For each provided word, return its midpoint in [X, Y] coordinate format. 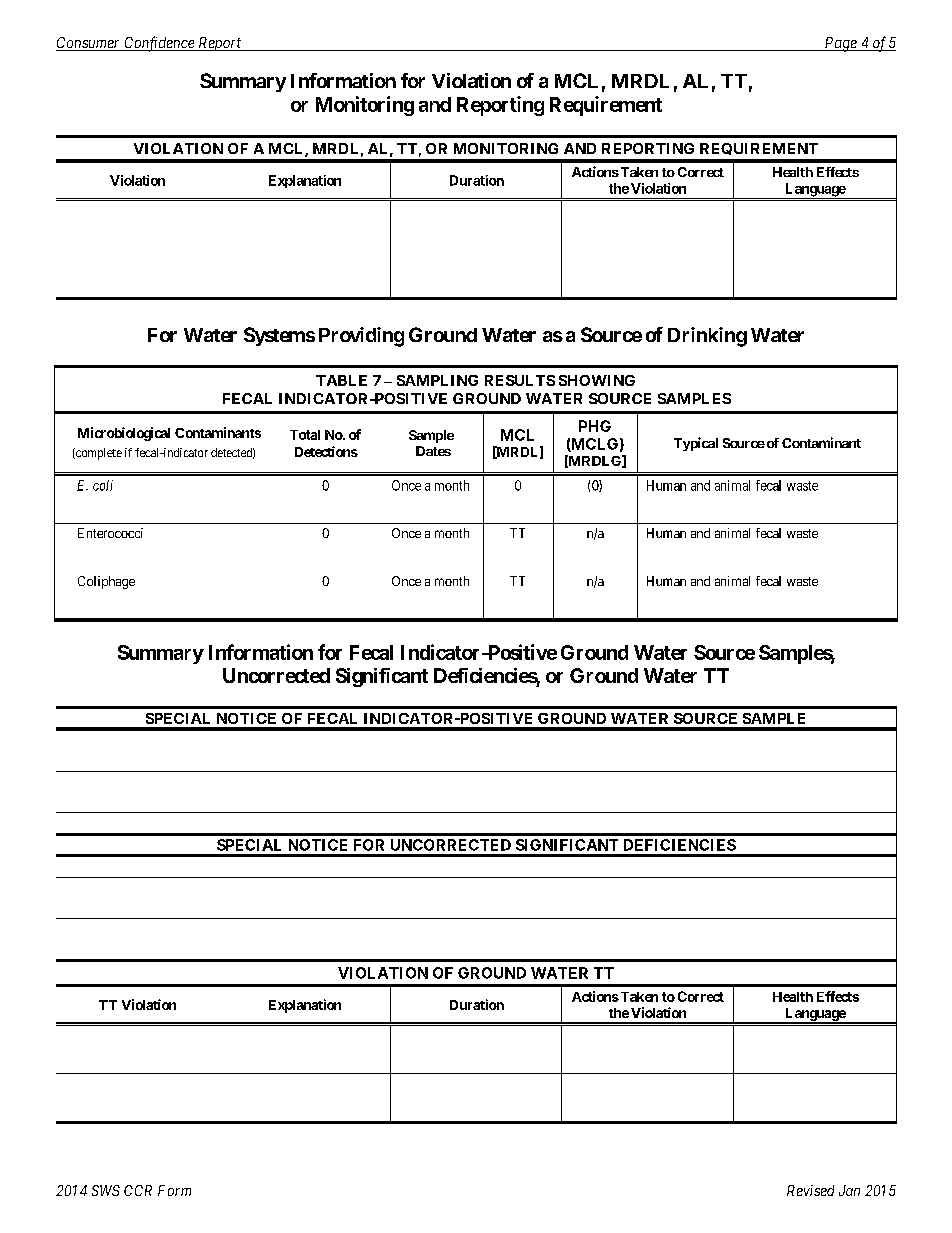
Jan [849, 1190]
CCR [138, 1190]
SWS [106, 1190]
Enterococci [110, 533]
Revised [810, 1190]
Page [840, 44]
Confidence [159, 44]
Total [305, 435]
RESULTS [520, 380]
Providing [361, 337]
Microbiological [124, 434]
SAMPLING [437, 380]
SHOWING [597, 380]
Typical [696, 444]
